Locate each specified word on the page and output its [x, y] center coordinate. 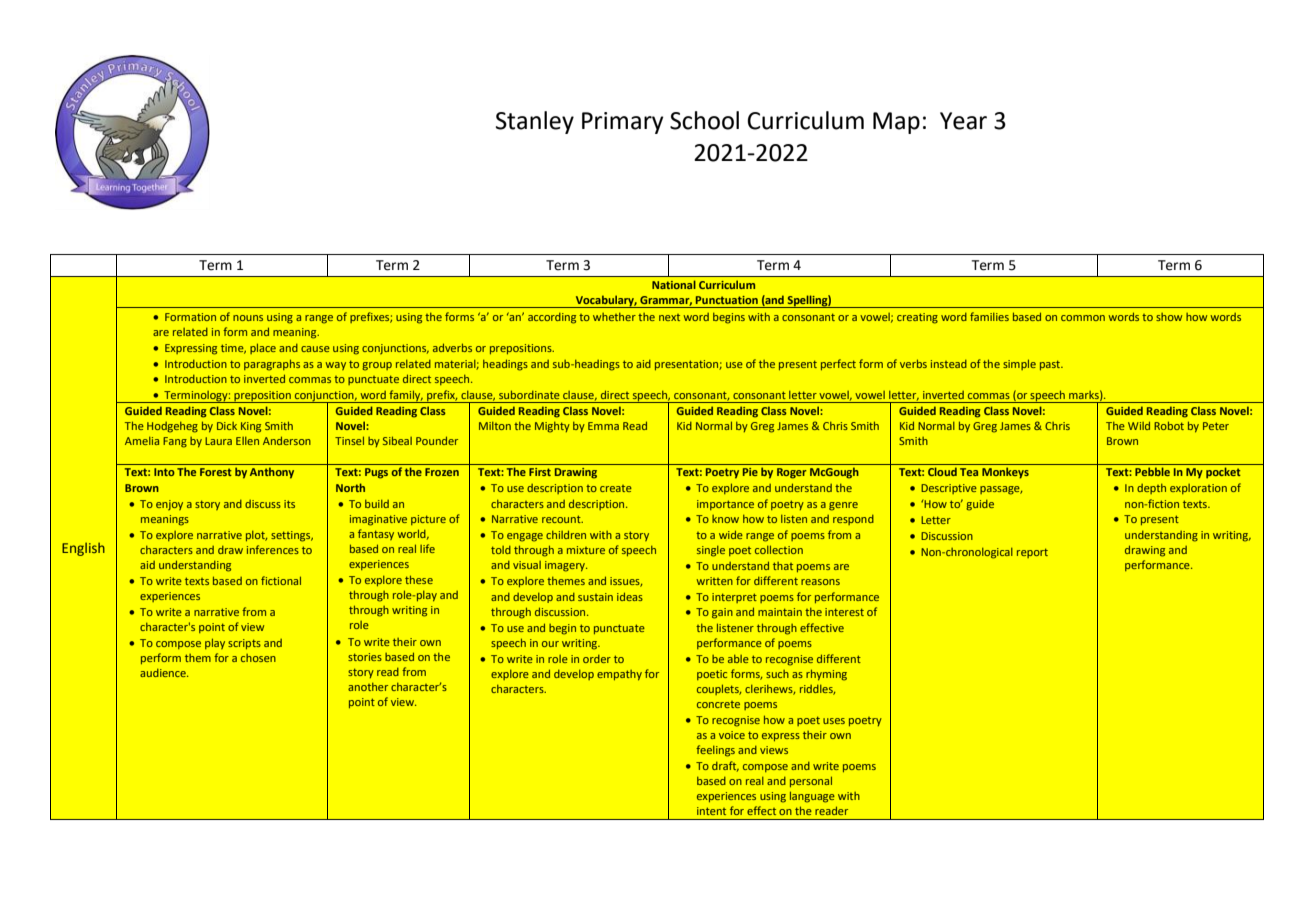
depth [1151, 489]
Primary [623, 123]
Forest [216, 472]
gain [722, 613]
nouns [248, 318]
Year [963, 121]
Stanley [535, 122]
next [669, 317]
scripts [244, 644]
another [368, 687]
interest [844, 612]
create [616, 488]
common [1083, 318]
